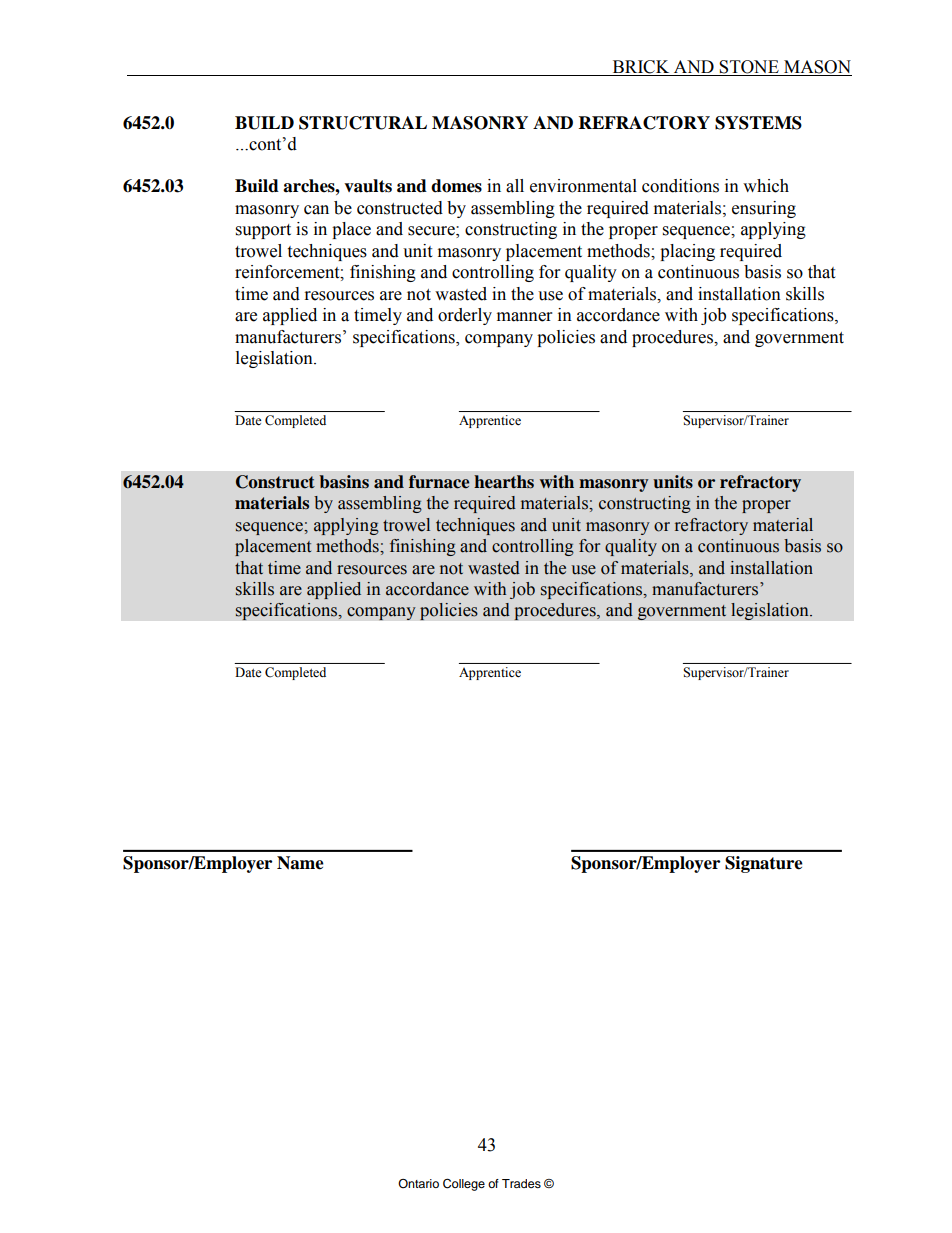 The width and height of the page is (952, 1233). Describe the element at coordinates (263, 231) in the page. I see `support` at that location.
